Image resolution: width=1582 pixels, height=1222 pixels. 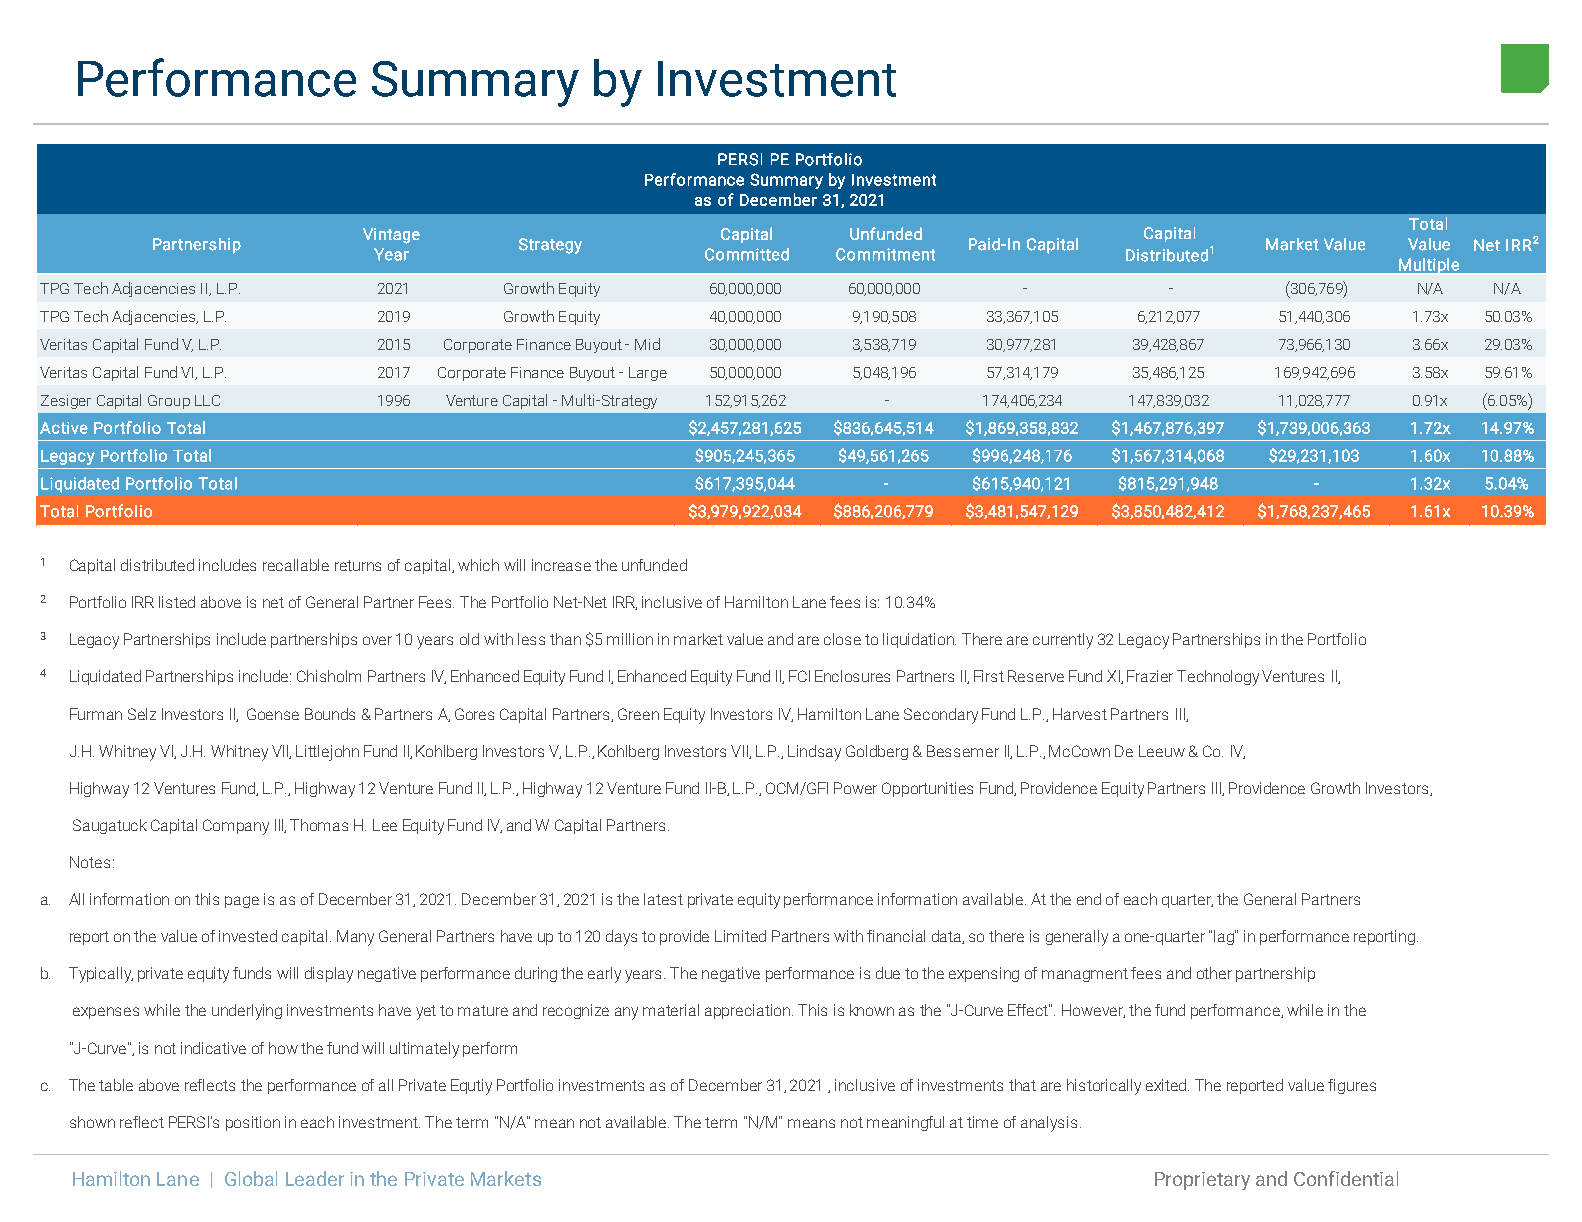 I want to click on Frazier, so click(x=1150, y=676).
